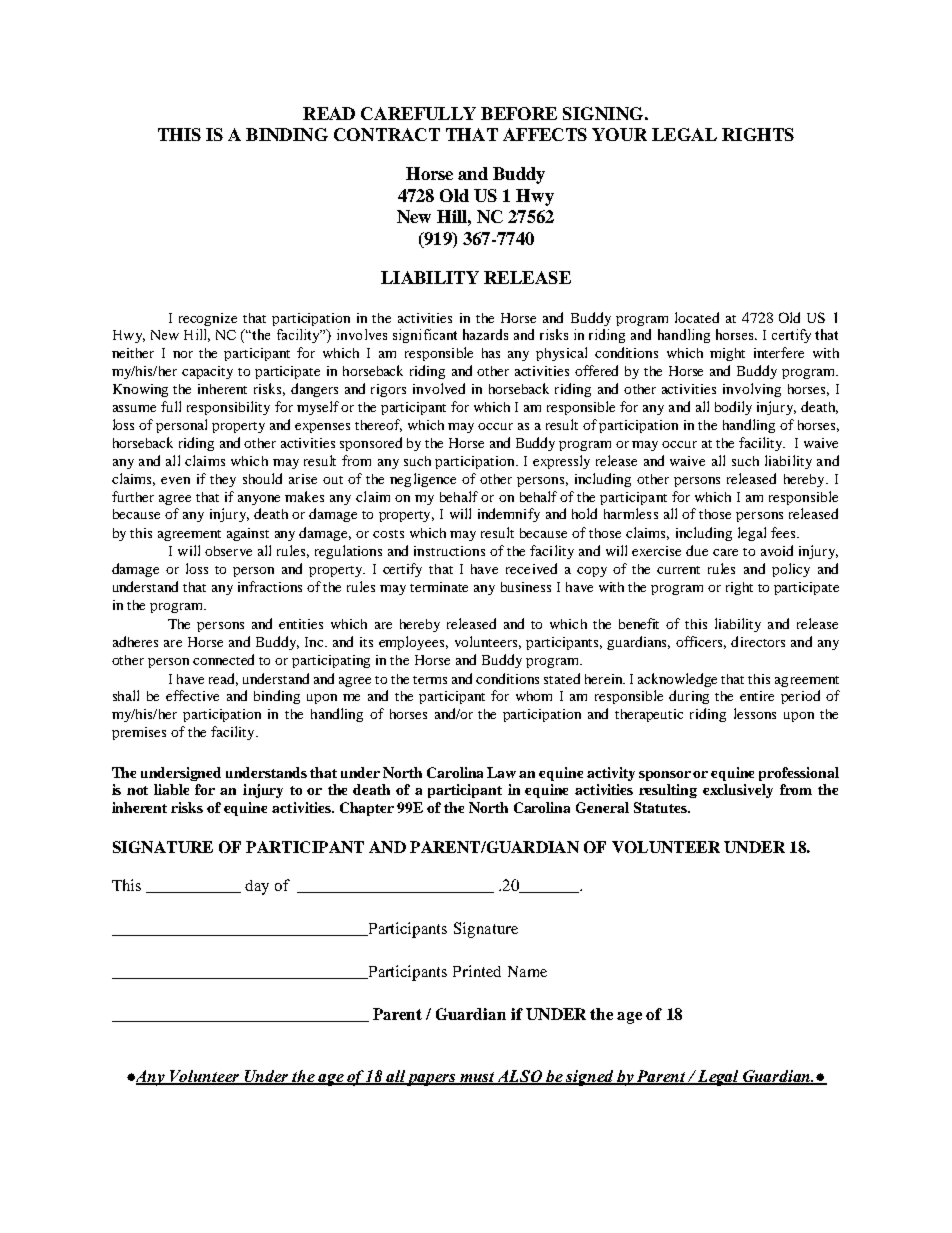  What do you see at coordinates (697, 317) in the screenshot?
I see `located` at bounding box center [697, 317].
